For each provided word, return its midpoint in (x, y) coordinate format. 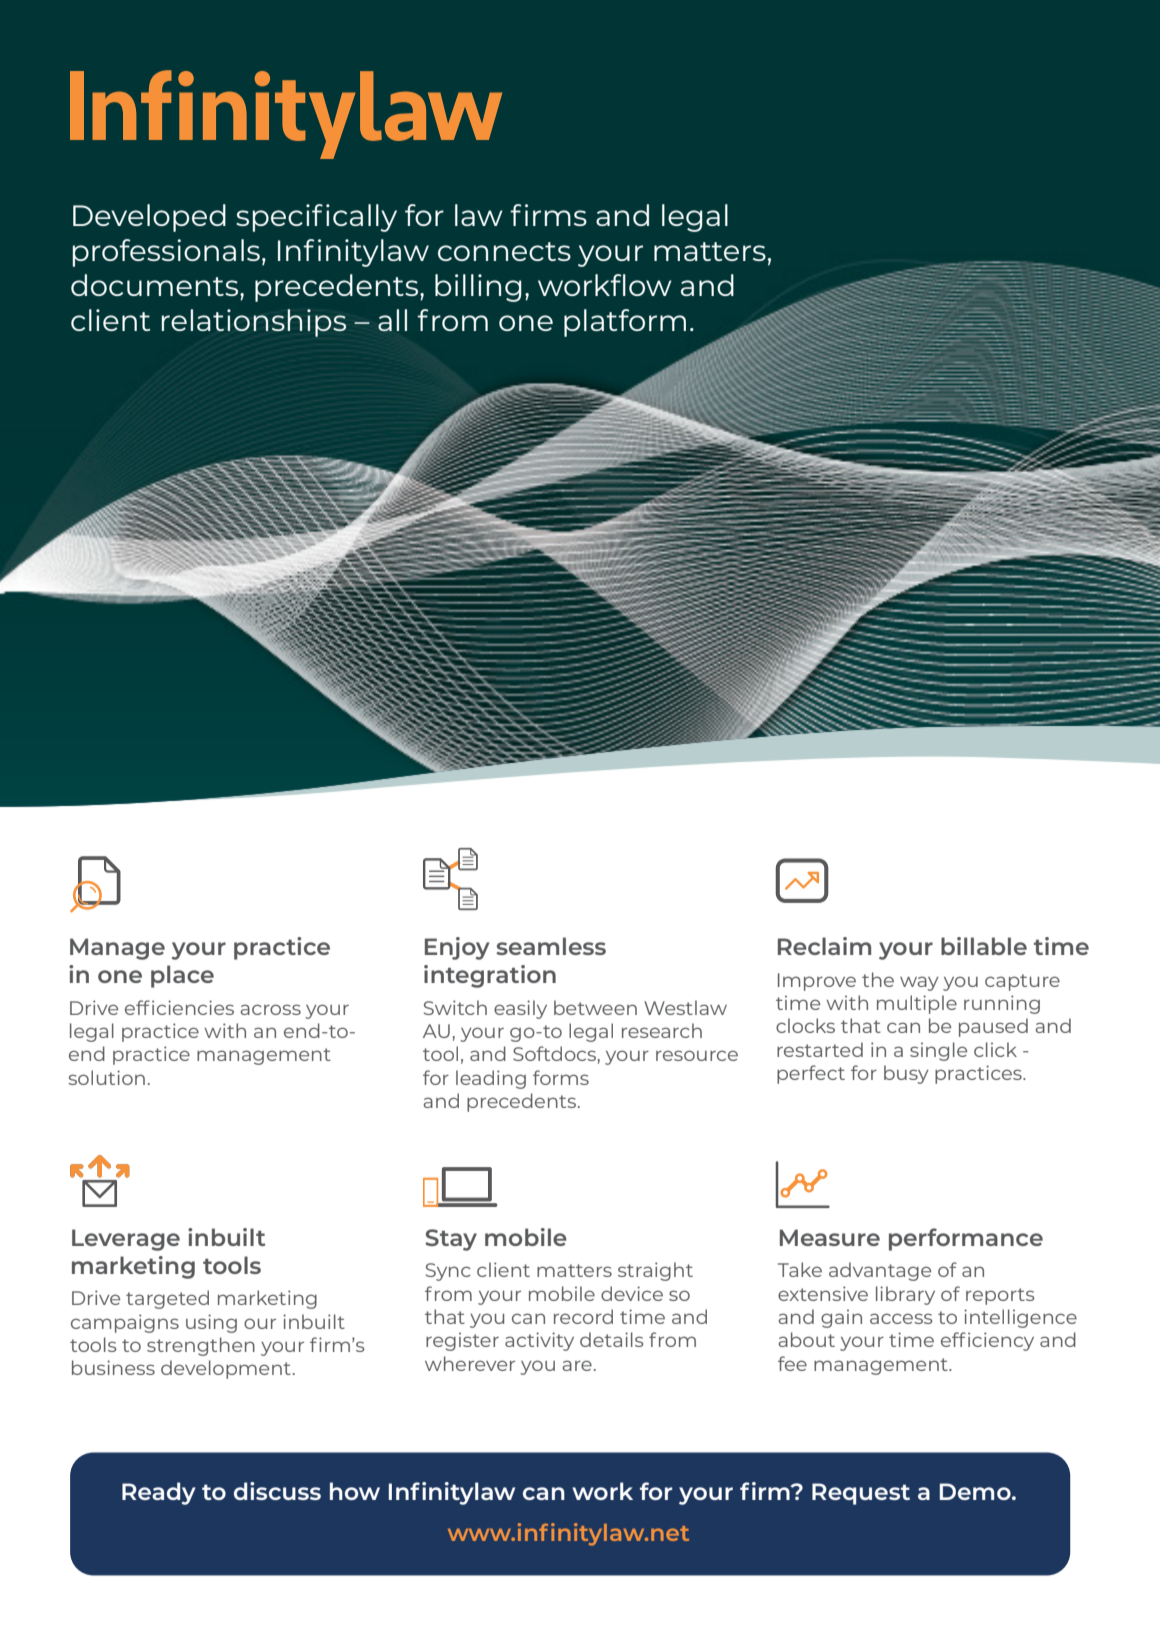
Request (861, 1494)
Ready (159, 1493)
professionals (166, 253)
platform (625, 323)
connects (504, 251)
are (577, 1365)
